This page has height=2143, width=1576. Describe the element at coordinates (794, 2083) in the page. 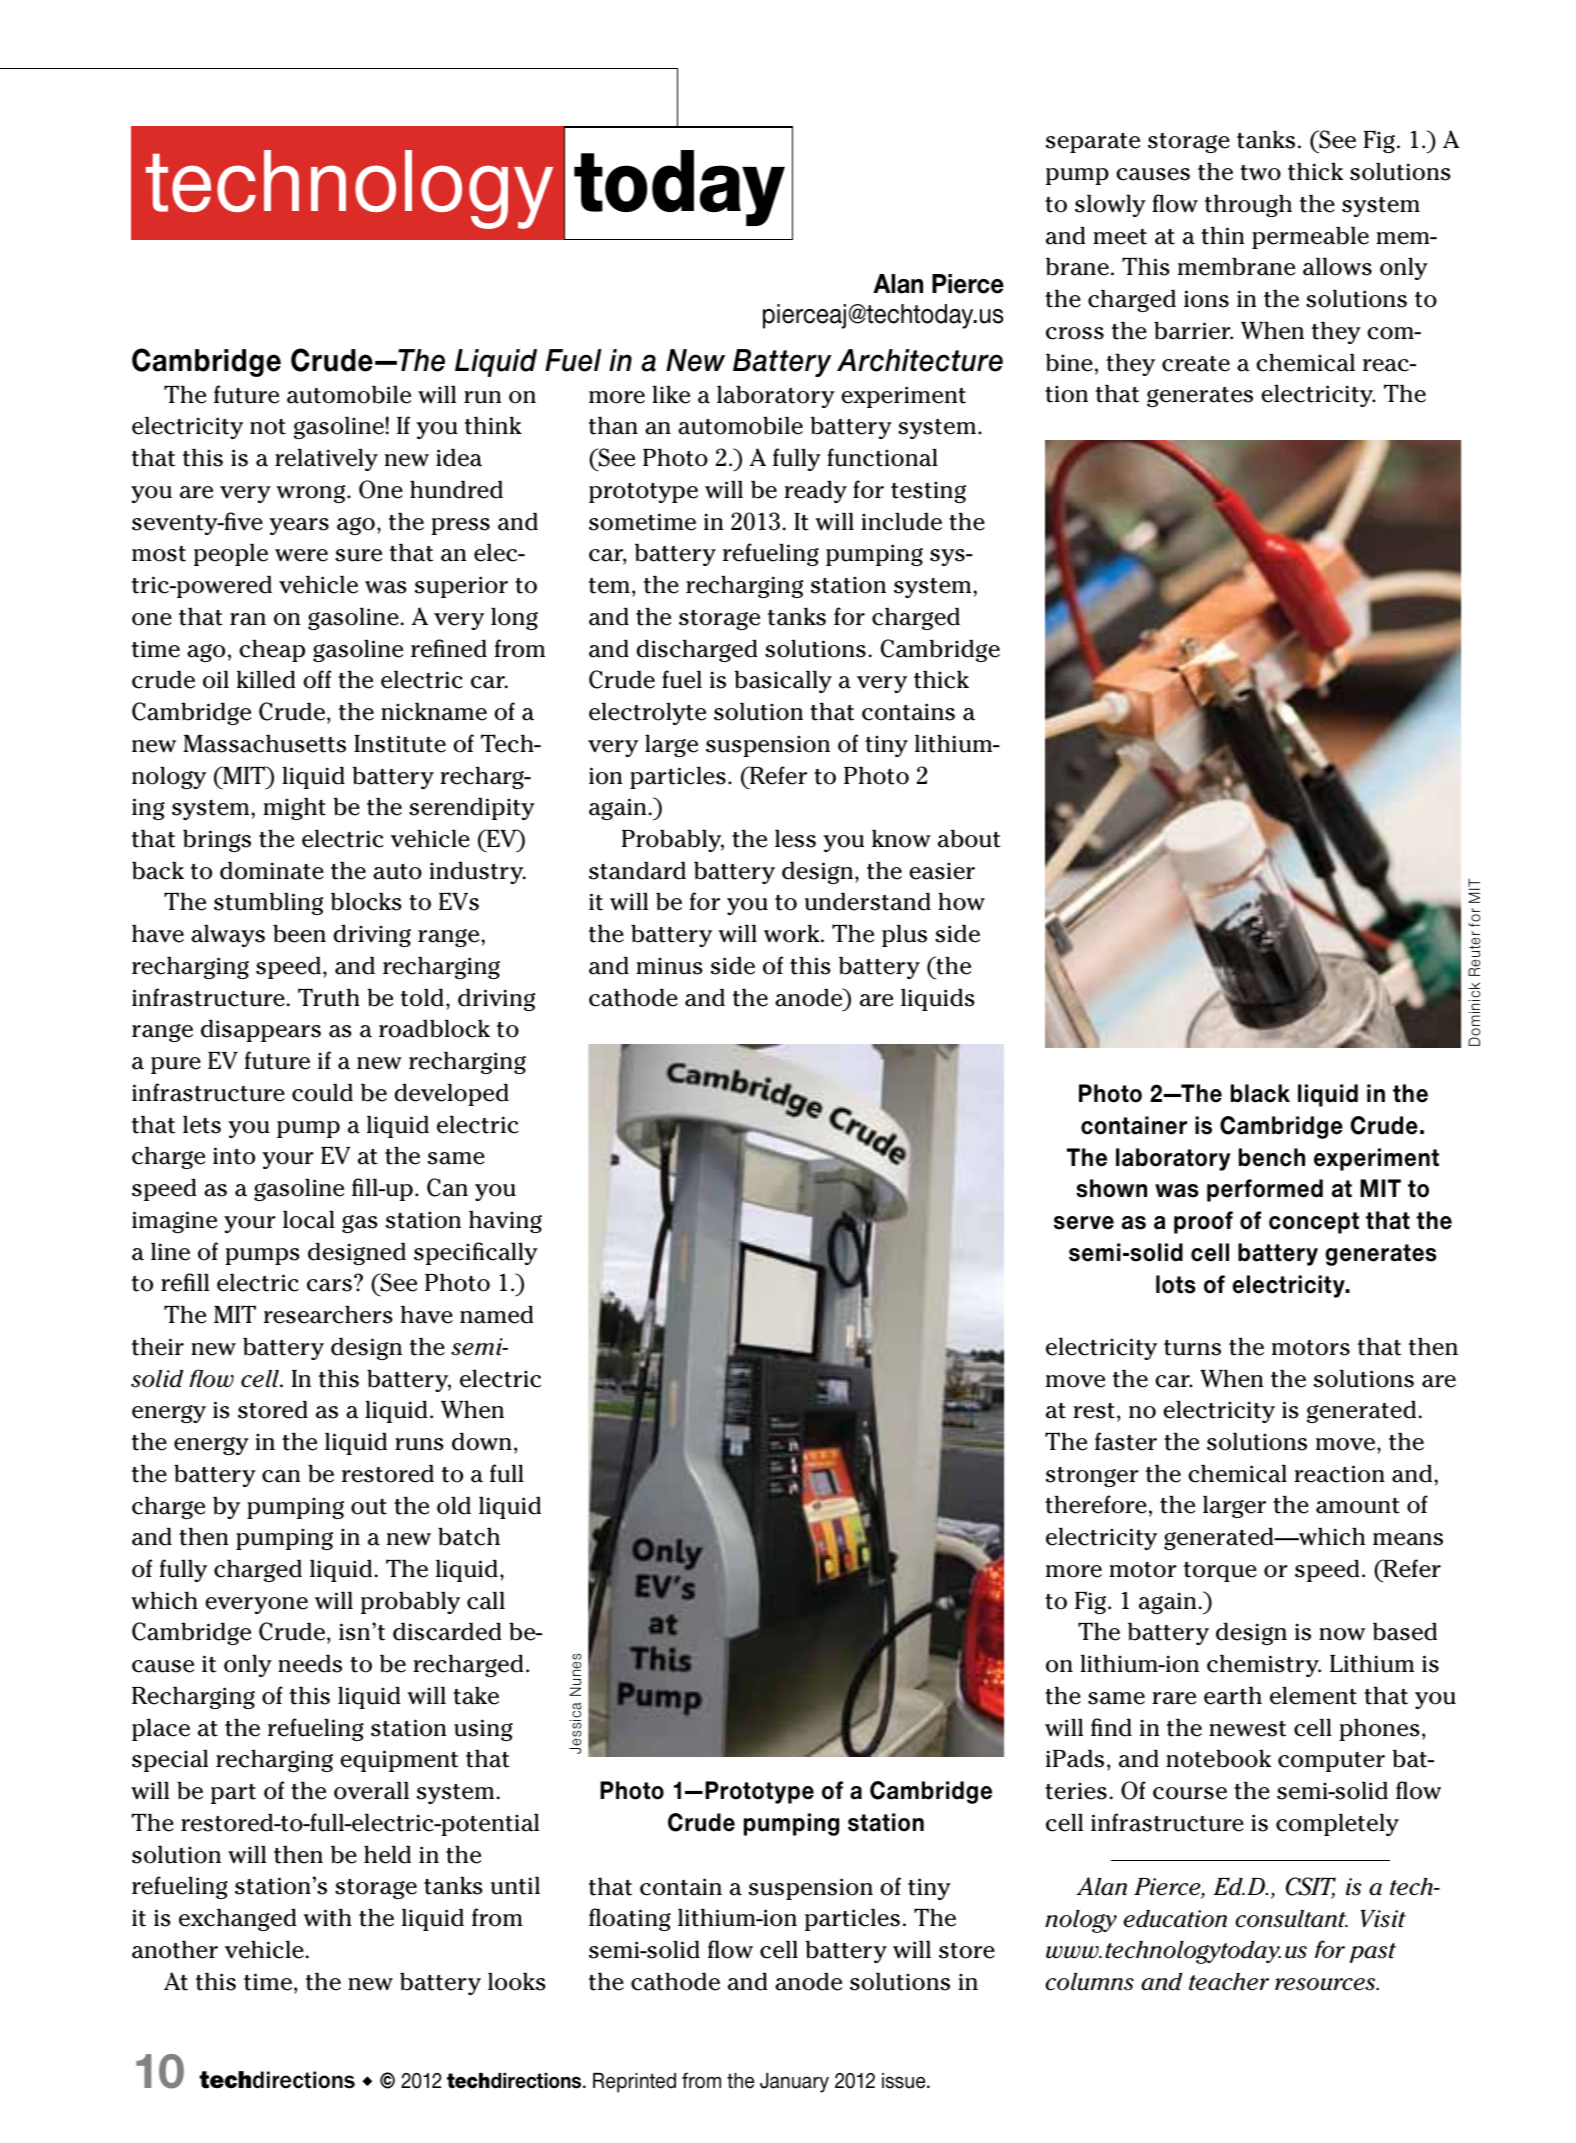

I see `January` at that location.
